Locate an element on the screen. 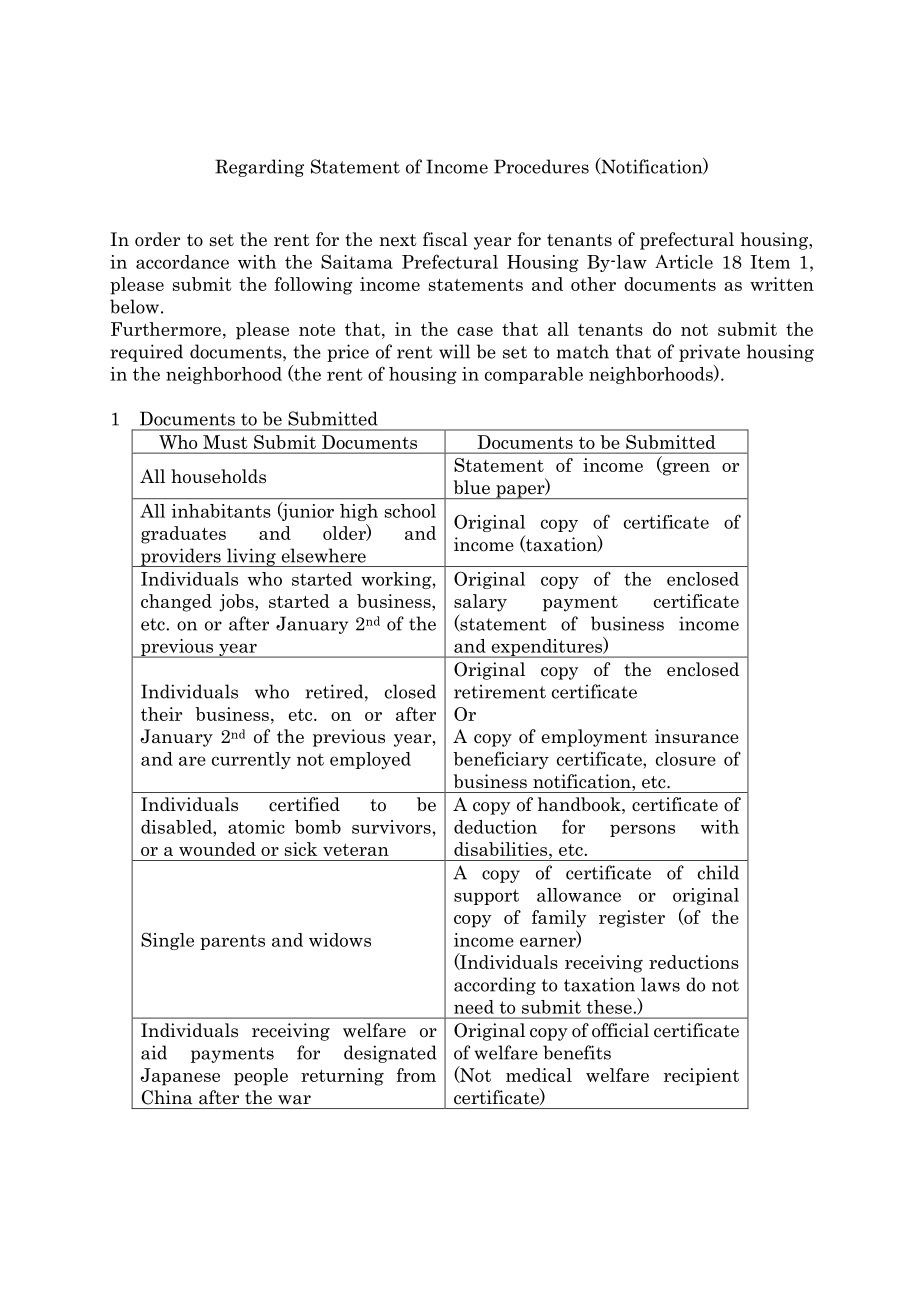  Regarding is located at coordinates (259, 168).
